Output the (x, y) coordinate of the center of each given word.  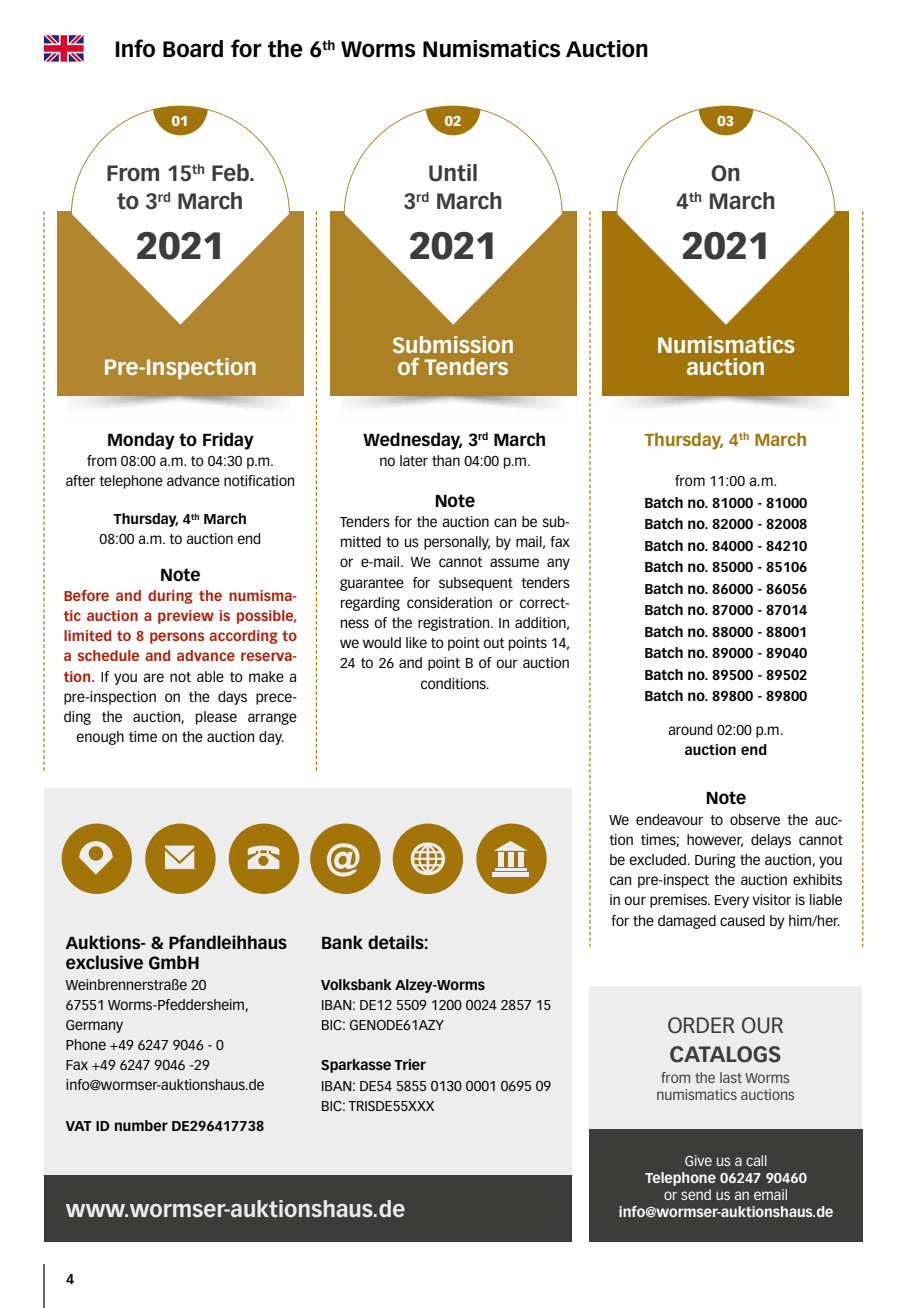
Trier (410, 1064)
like (416, 642)
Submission (453, 345)
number (141, 1125)
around (690, 729)
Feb (231, 173)
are (153, 677)
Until (453, 173)
